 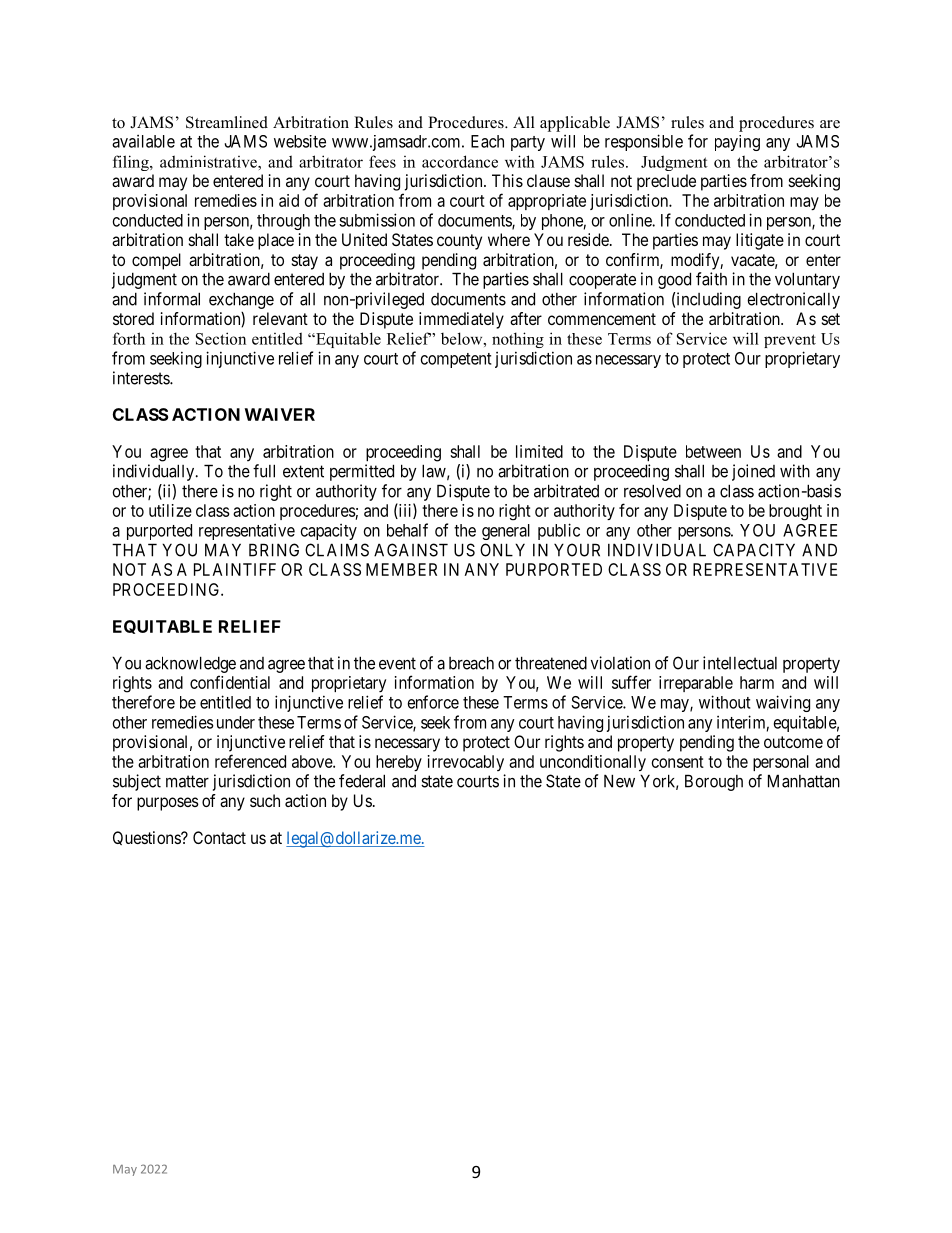 I want to click on paying, so click(x=737, y=143).
